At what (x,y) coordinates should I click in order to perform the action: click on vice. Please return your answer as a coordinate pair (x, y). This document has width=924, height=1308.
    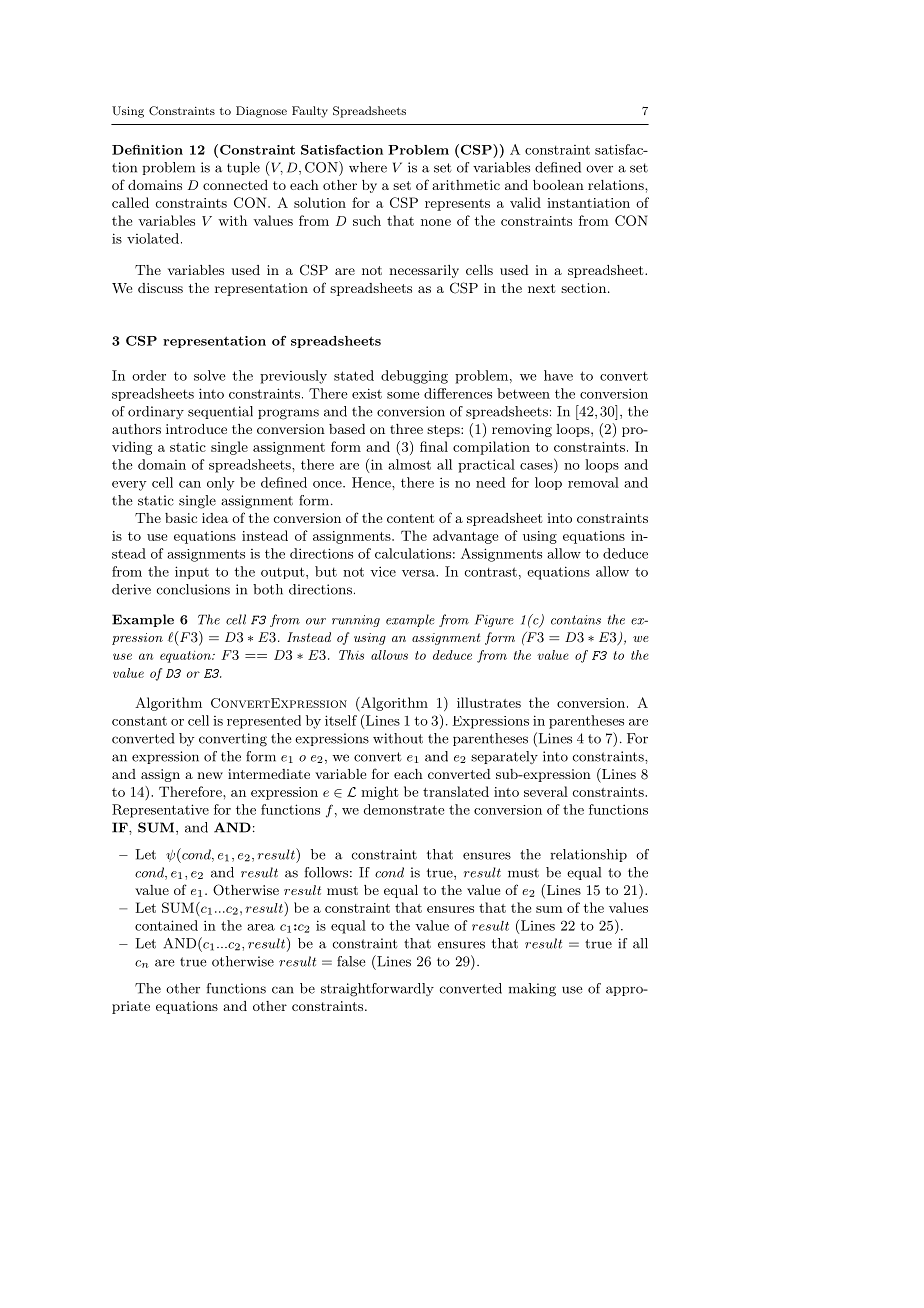
    Looking at the image, I should click on (383, 571).
